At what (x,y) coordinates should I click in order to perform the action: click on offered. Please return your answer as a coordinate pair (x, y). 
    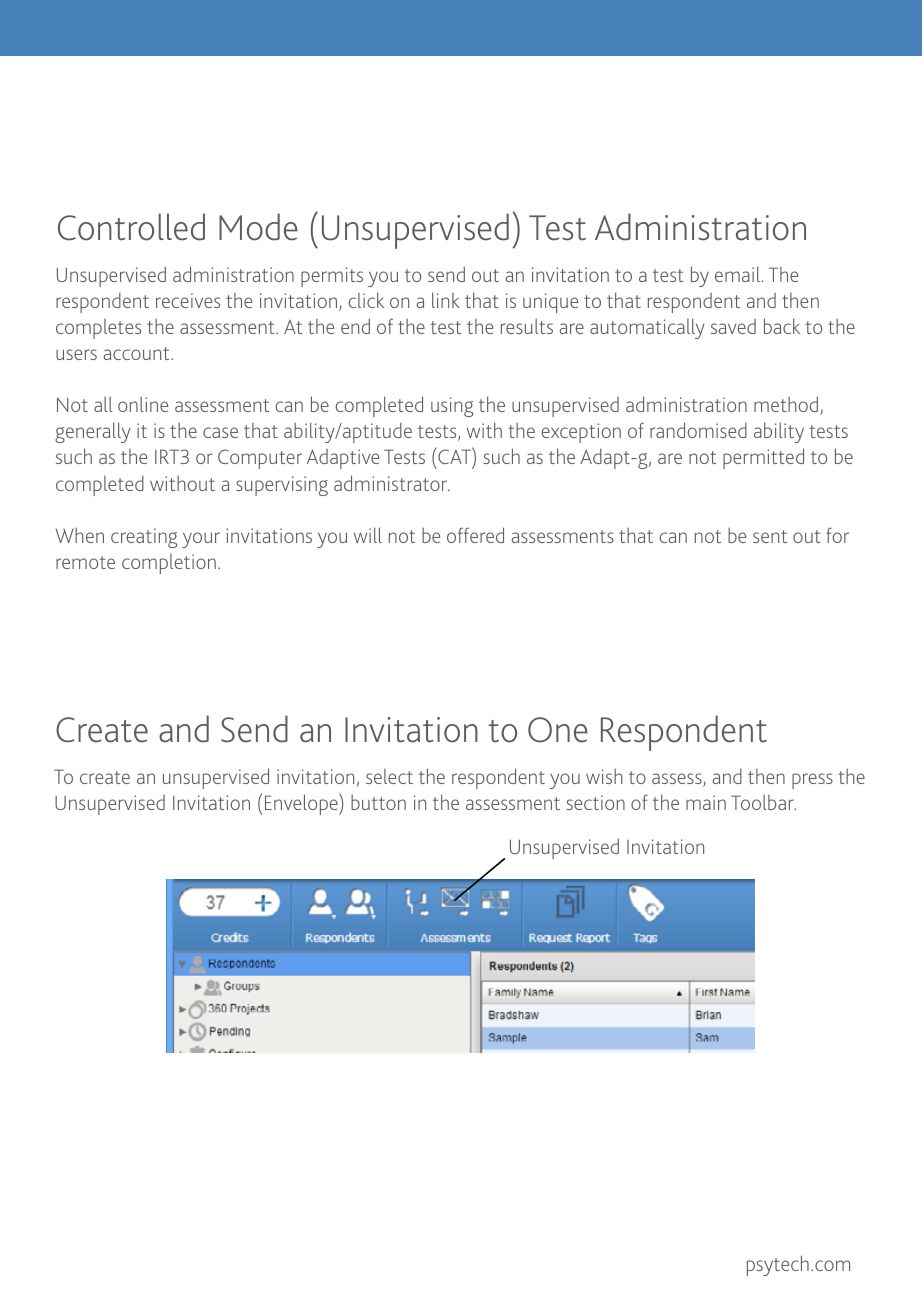
    Looking at the image, I should click on (475, 535).
